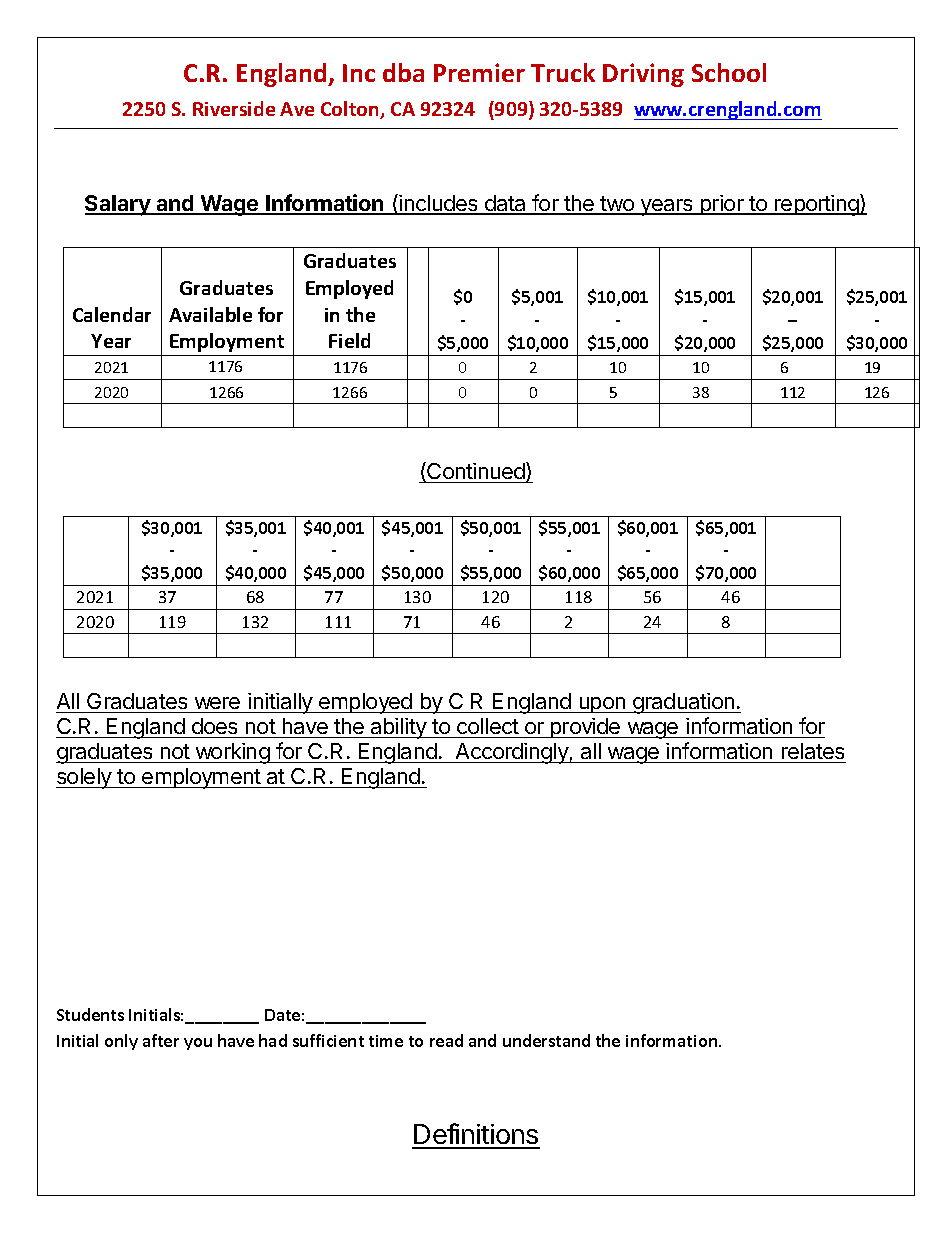 The width and height of the document is (952, 1233). I want to click on Premier, so click(479, 72).
